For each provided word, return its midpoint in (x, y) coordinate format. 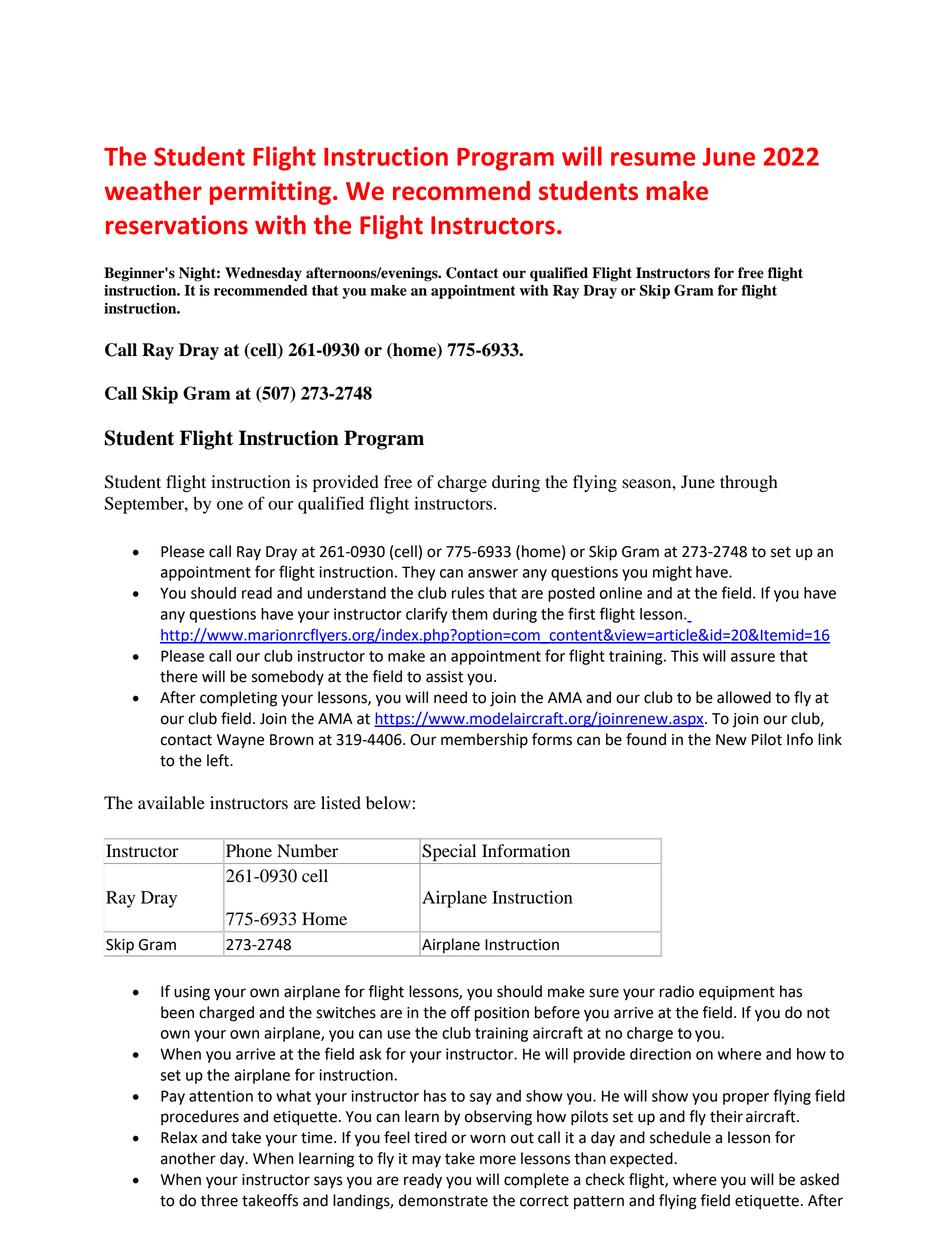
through (749, 483)
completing (238, 699)
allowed (744, 697)
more (498, 1160)
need (450, 697)
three (219, 1200)
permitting (270, 193)
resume (653, 159)
